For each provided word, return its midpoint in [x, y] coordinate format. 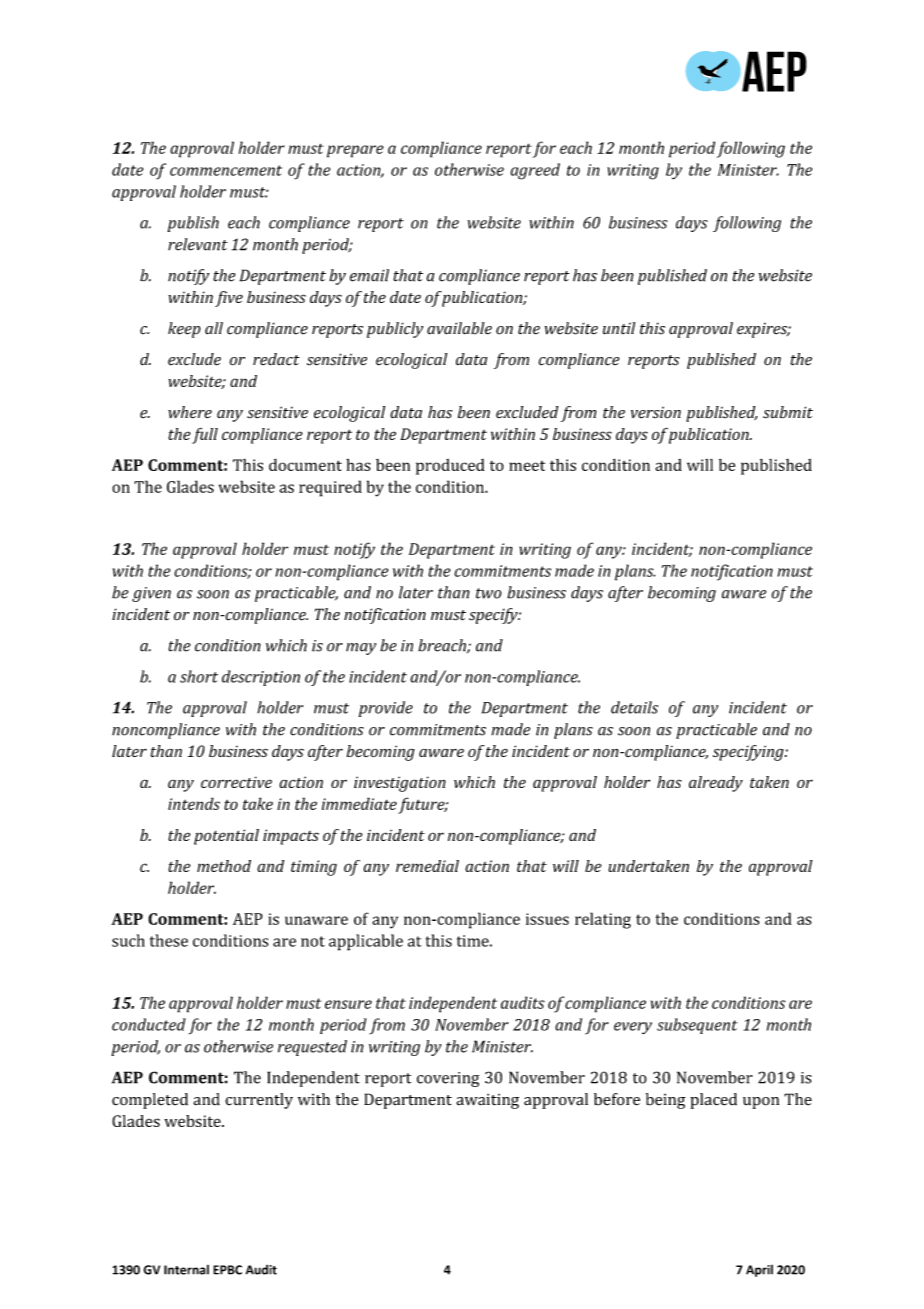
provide [386, 709]
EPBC [227, 1270]
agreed [535, 171]
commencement [226, 170]
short [199, 676]
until [619, 328]
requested [312, 1048]
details [634, 707]
